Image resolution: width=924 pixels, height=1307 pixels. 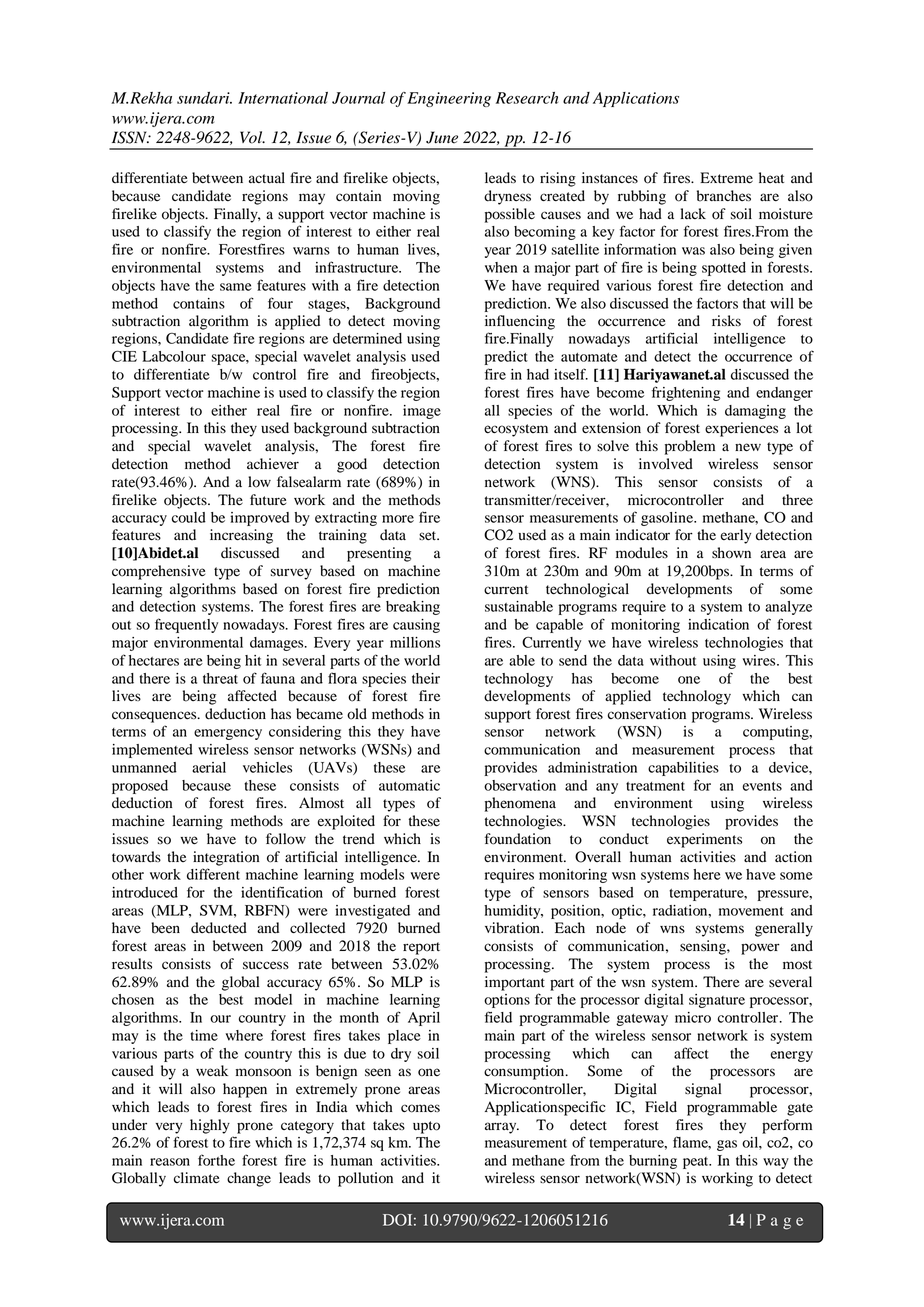 I want to click on actual, so click(x=267, y=178).
